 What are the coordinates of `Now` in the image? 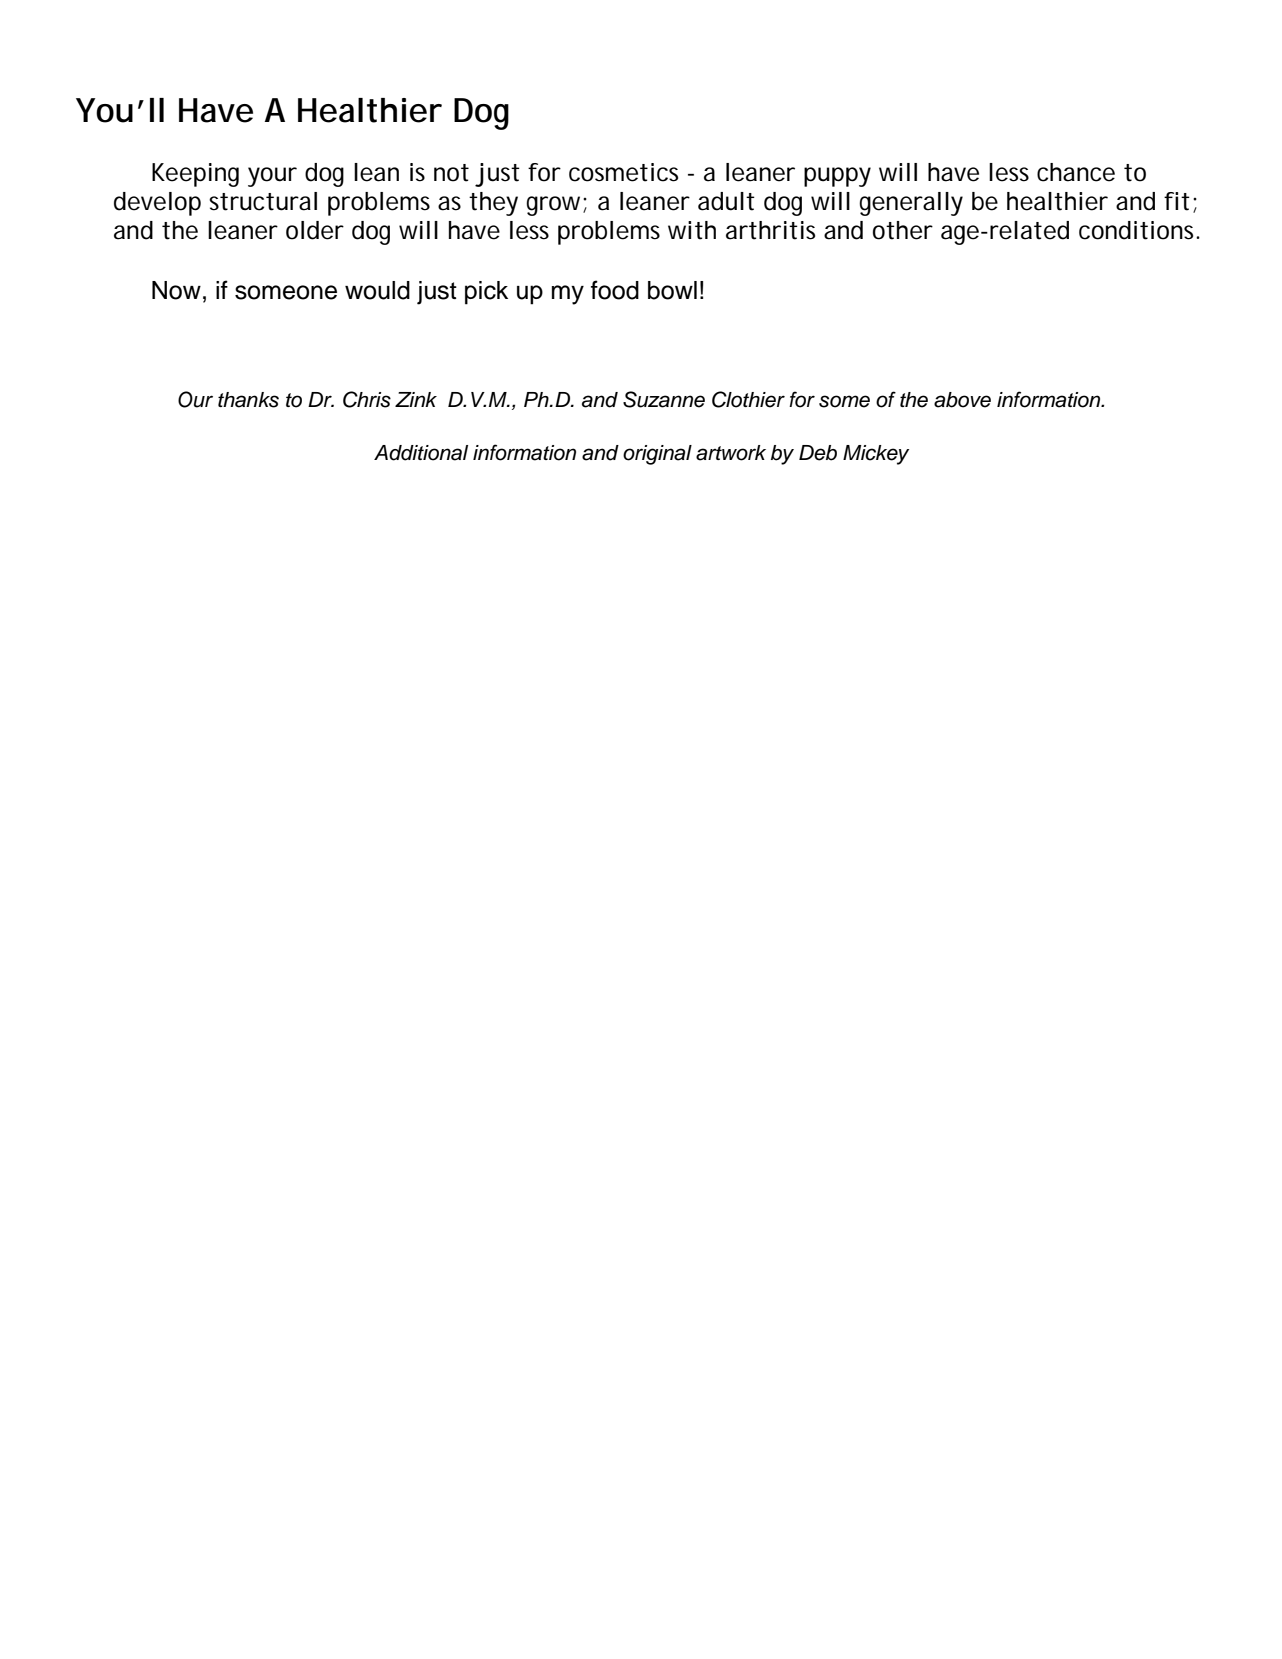 It's located at (176, 290).
